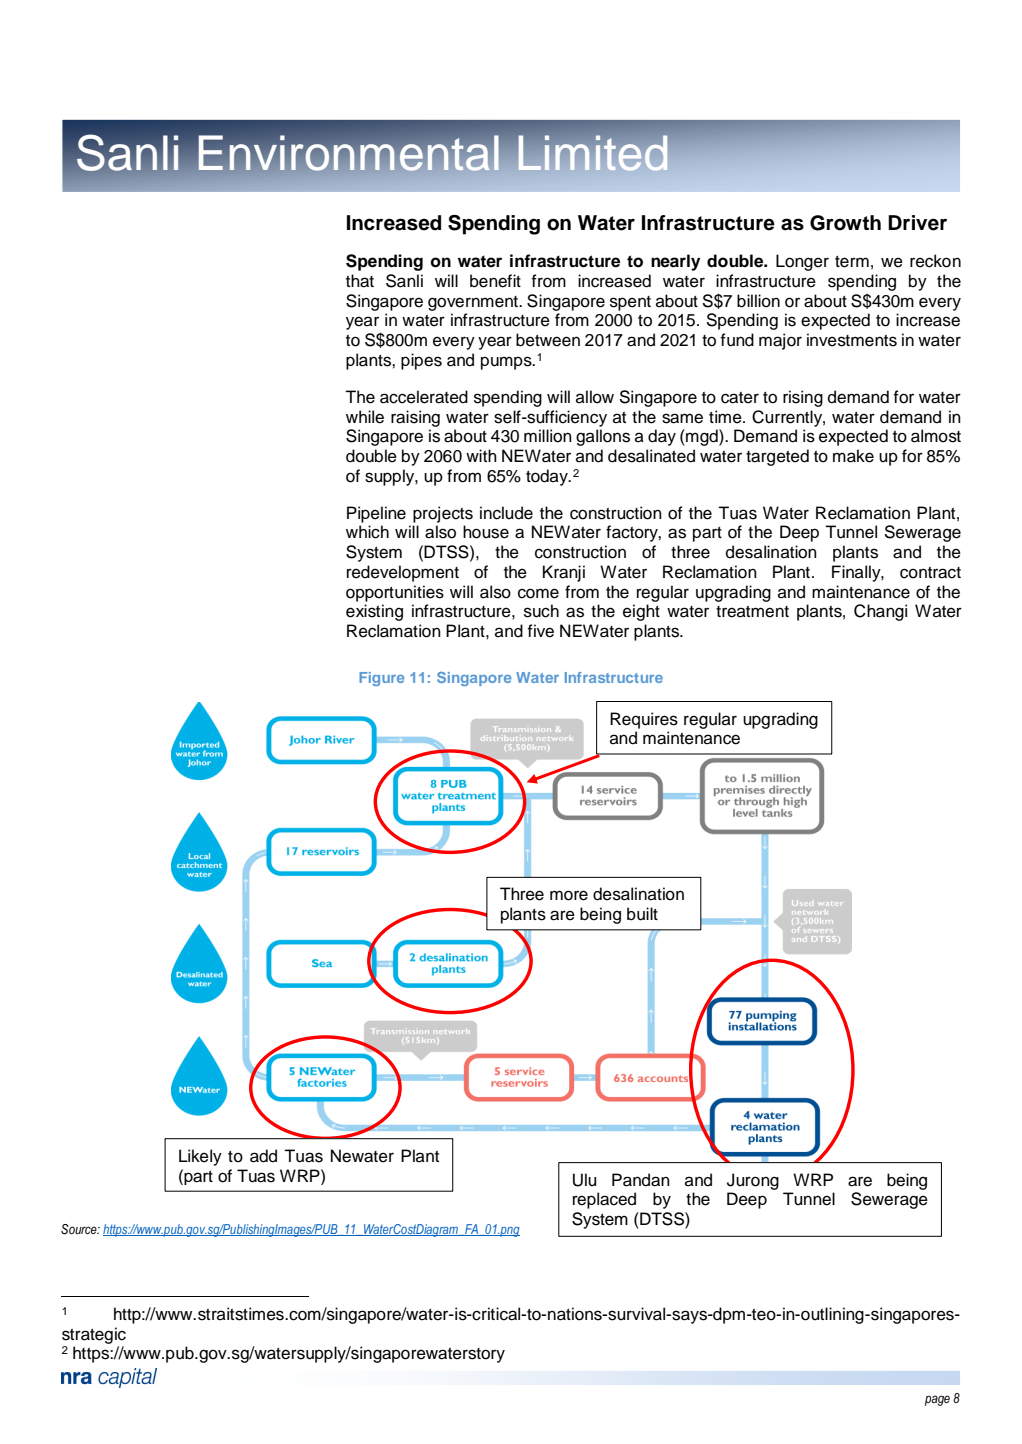 The height and width of the page is (1444, 1022). I want to click on Figure, so click(381, 679).
